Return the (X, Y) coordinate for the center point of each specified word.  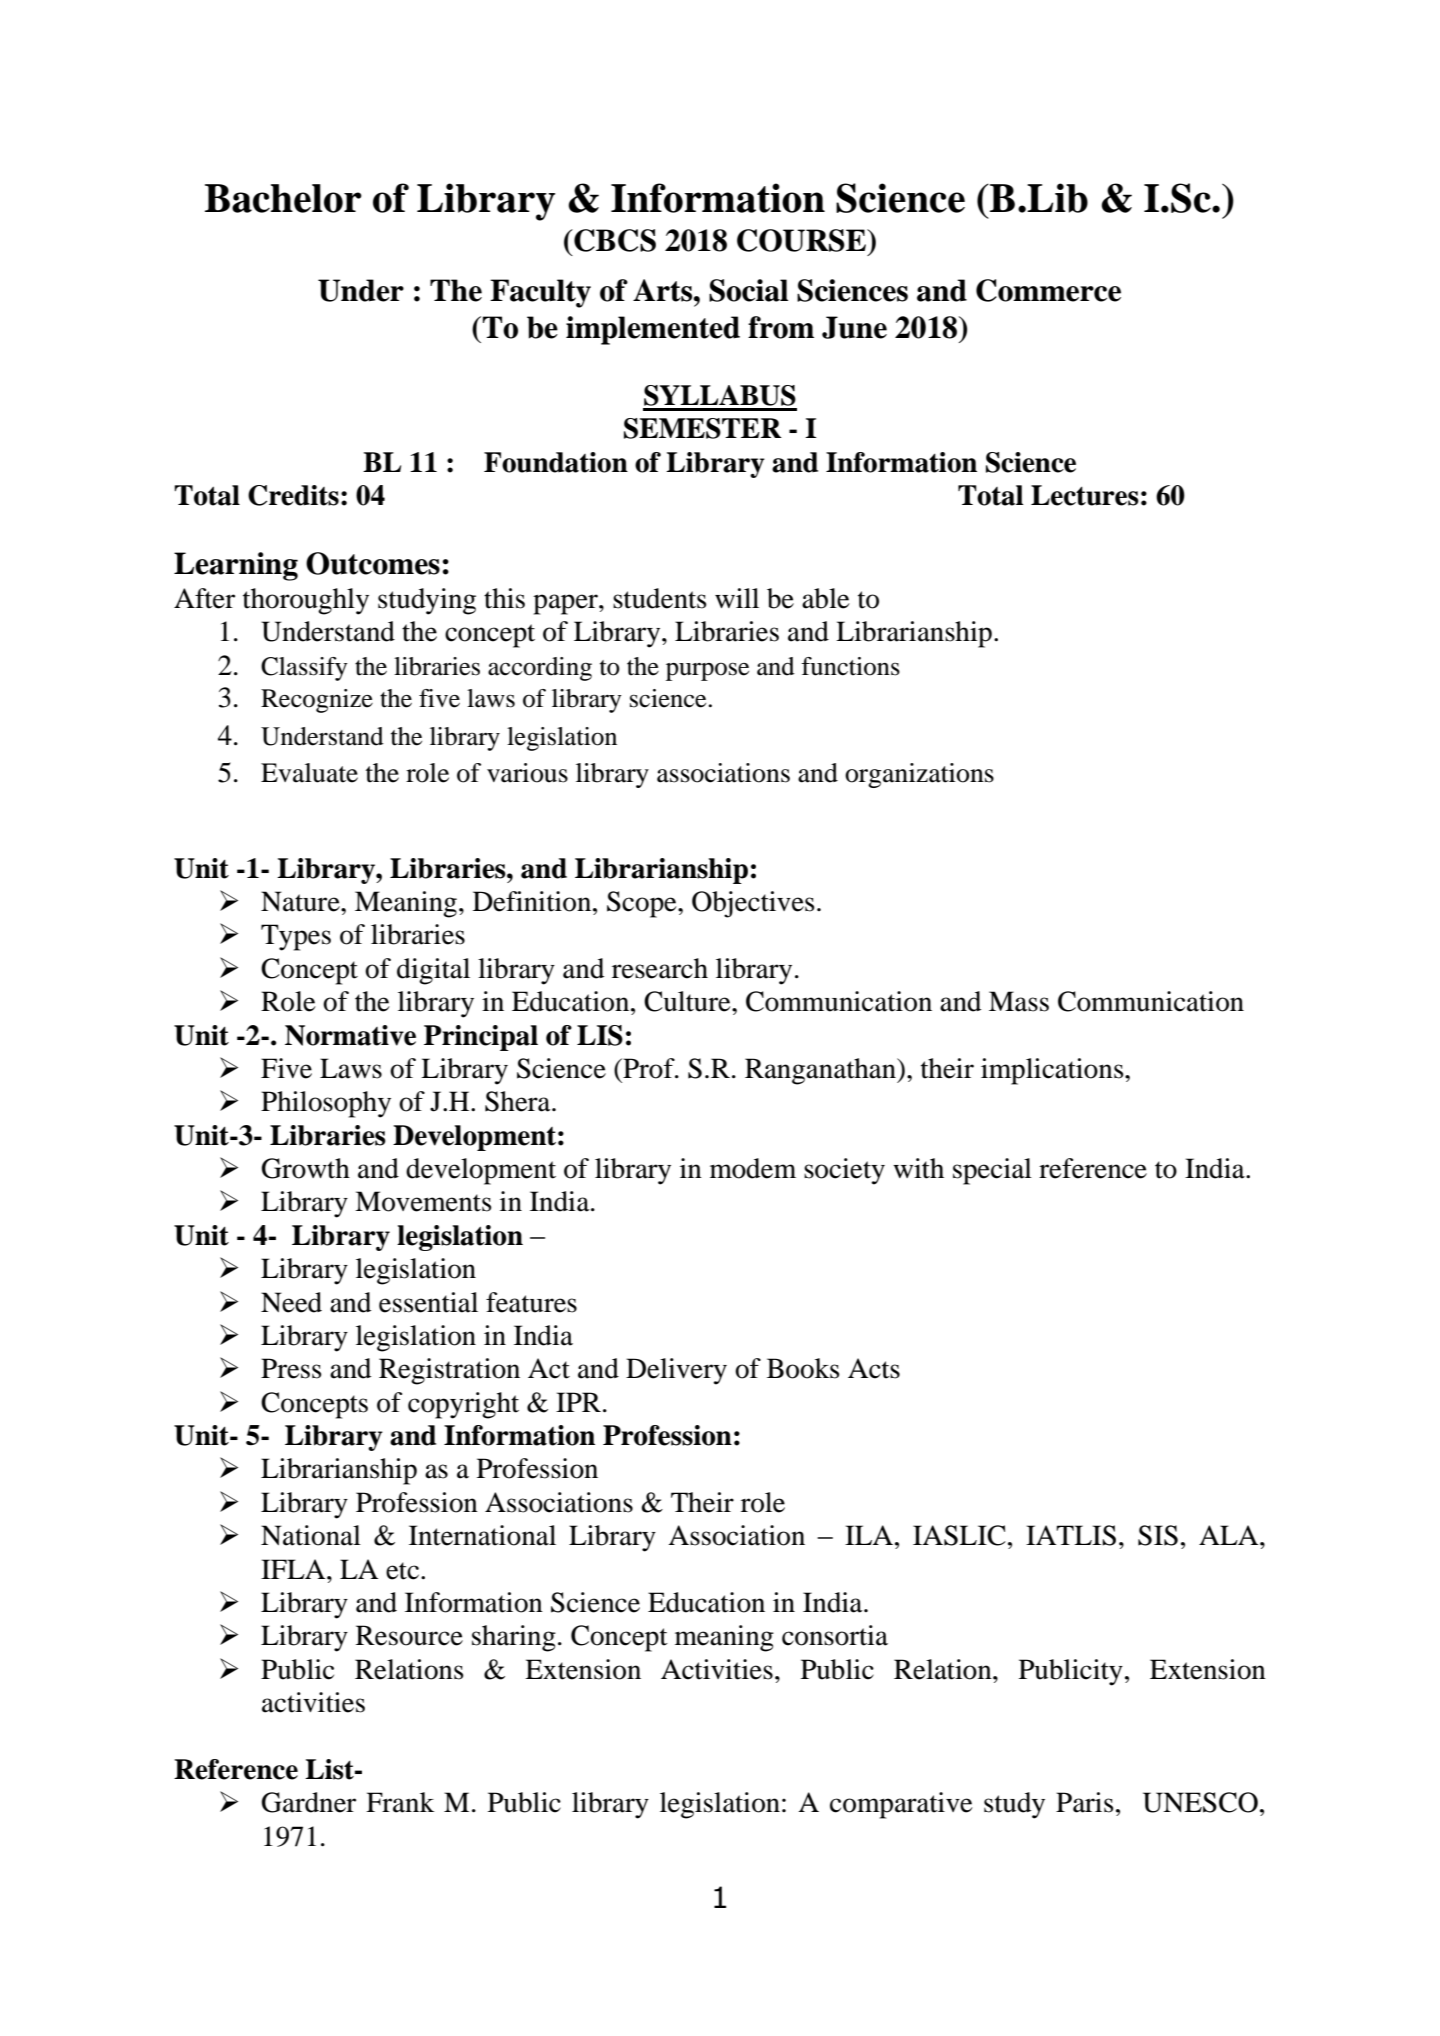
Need (291, 1302)
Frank (400, 1802)
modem (753, 1168)
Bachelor (283, 198)
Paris (1085, 1802)
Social (748, 290)
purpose (707, 671)
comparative (901, 1805)
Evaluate (309, 773)
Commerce (1048, 290)
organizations (919, 775)
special (992, 1171)
